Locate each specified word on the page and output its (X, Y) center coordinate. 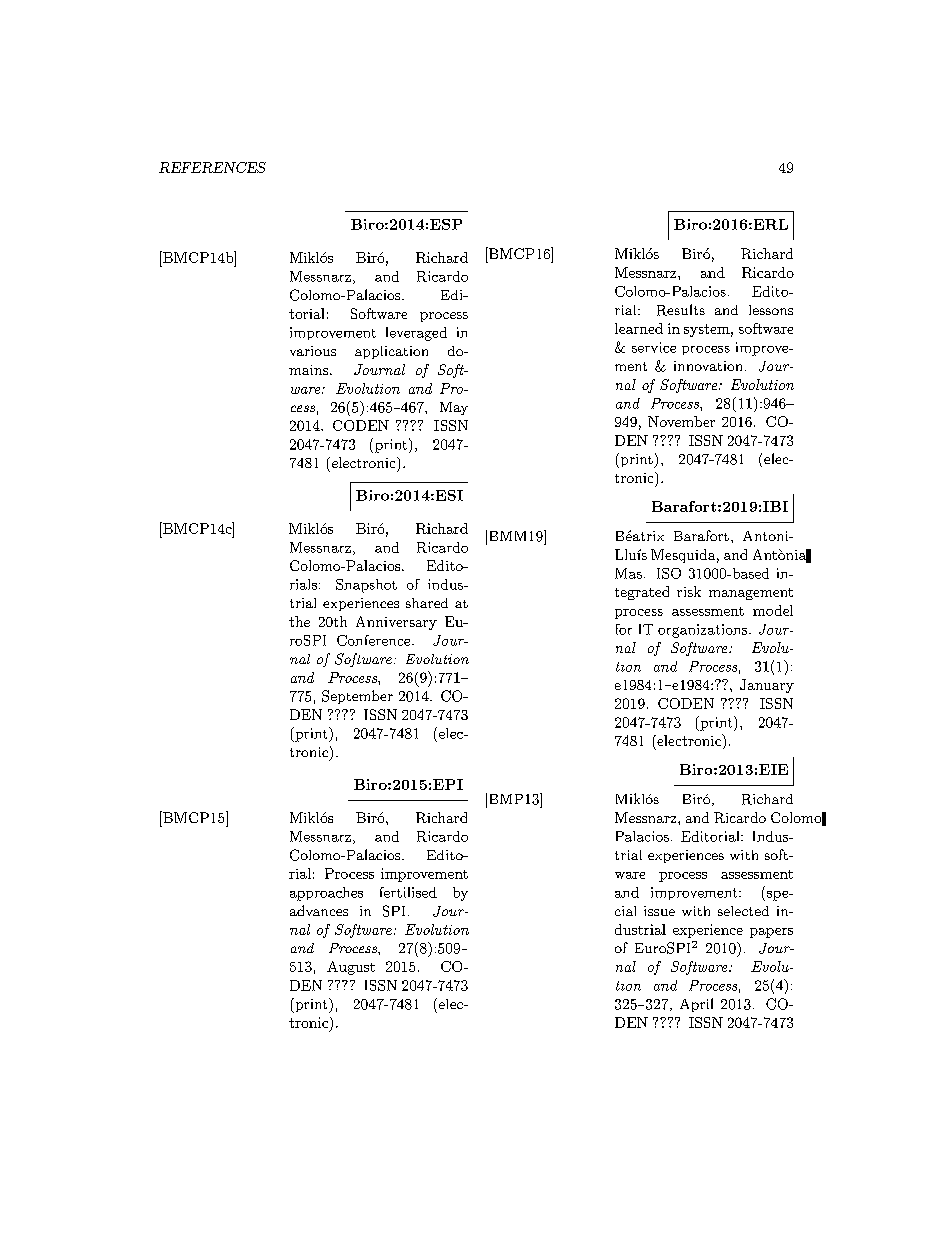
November (681, 421)
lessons (771, 310)
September (357, 697)
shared (427, 603)
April (696, 1005)
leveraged (416, 334)
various (313, 351)
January (767, 686)
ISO (669, 573)
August (351, 968)
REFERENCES (212, 167)
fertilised (408, 892)
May (454, 408)
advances (319, 910)
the (299, 621)
